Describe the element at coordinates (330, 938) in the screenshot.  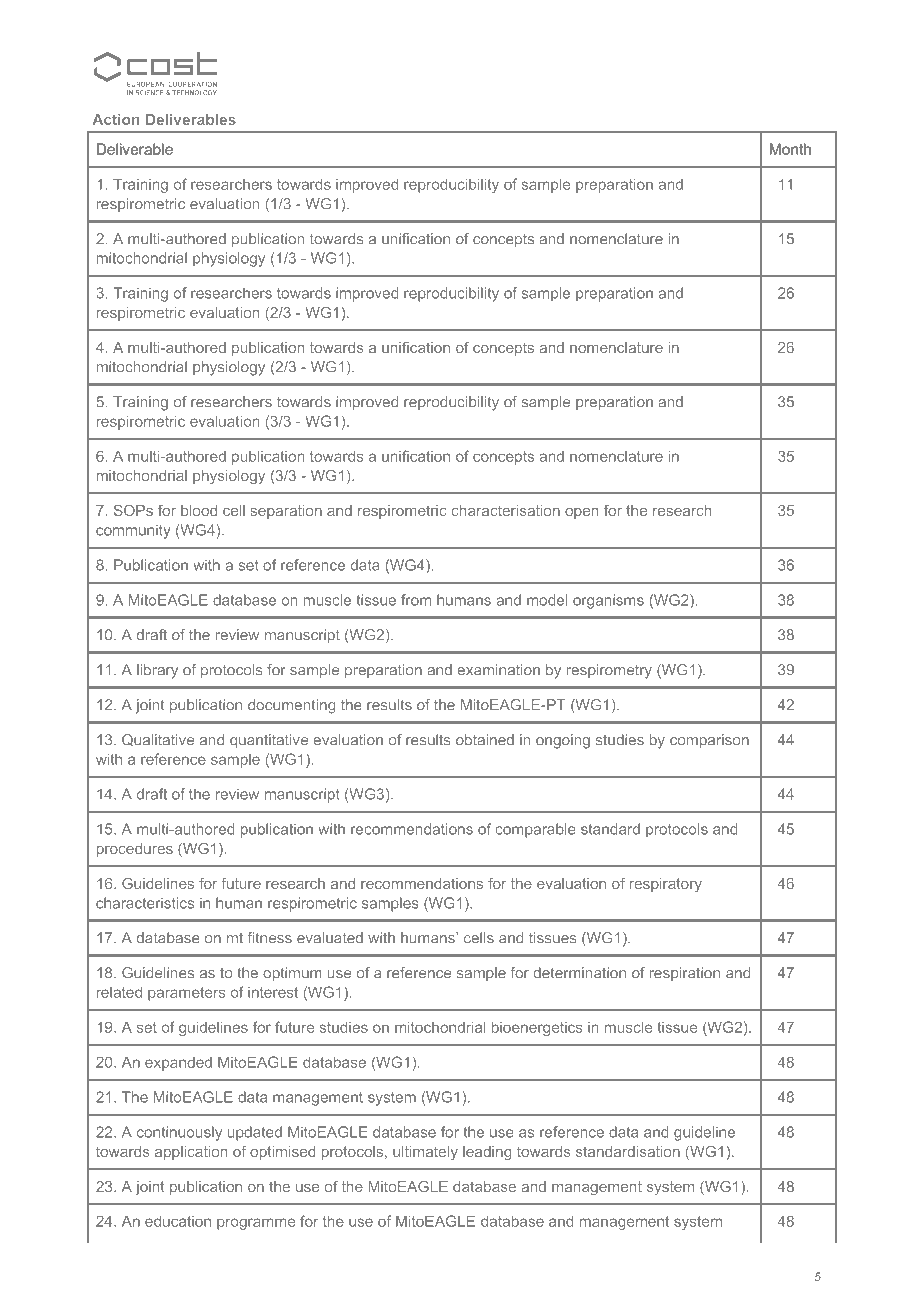
I see `evaluated` at that location.
